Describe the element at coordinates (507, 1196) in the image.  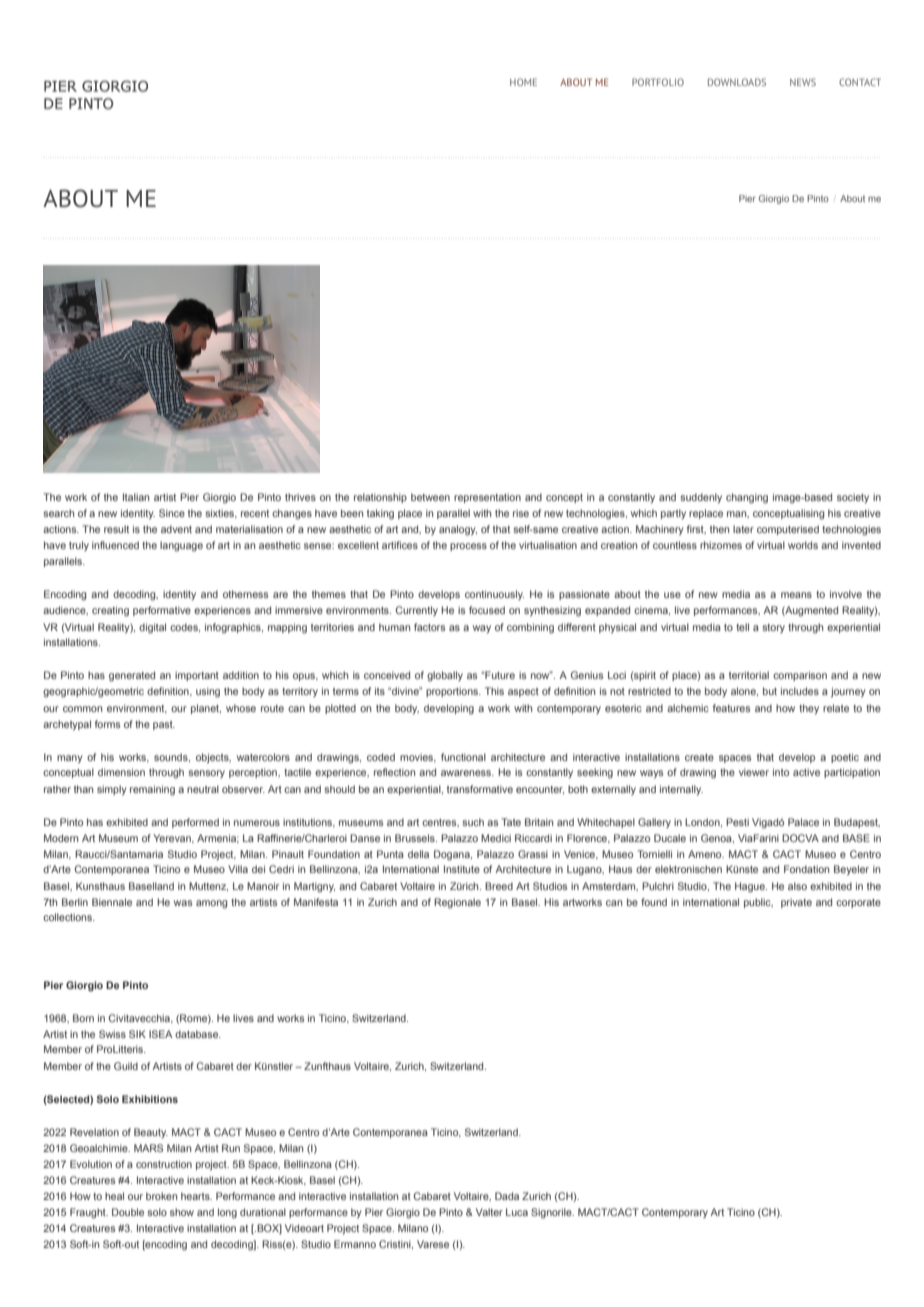
I see `Dada` at that location.
